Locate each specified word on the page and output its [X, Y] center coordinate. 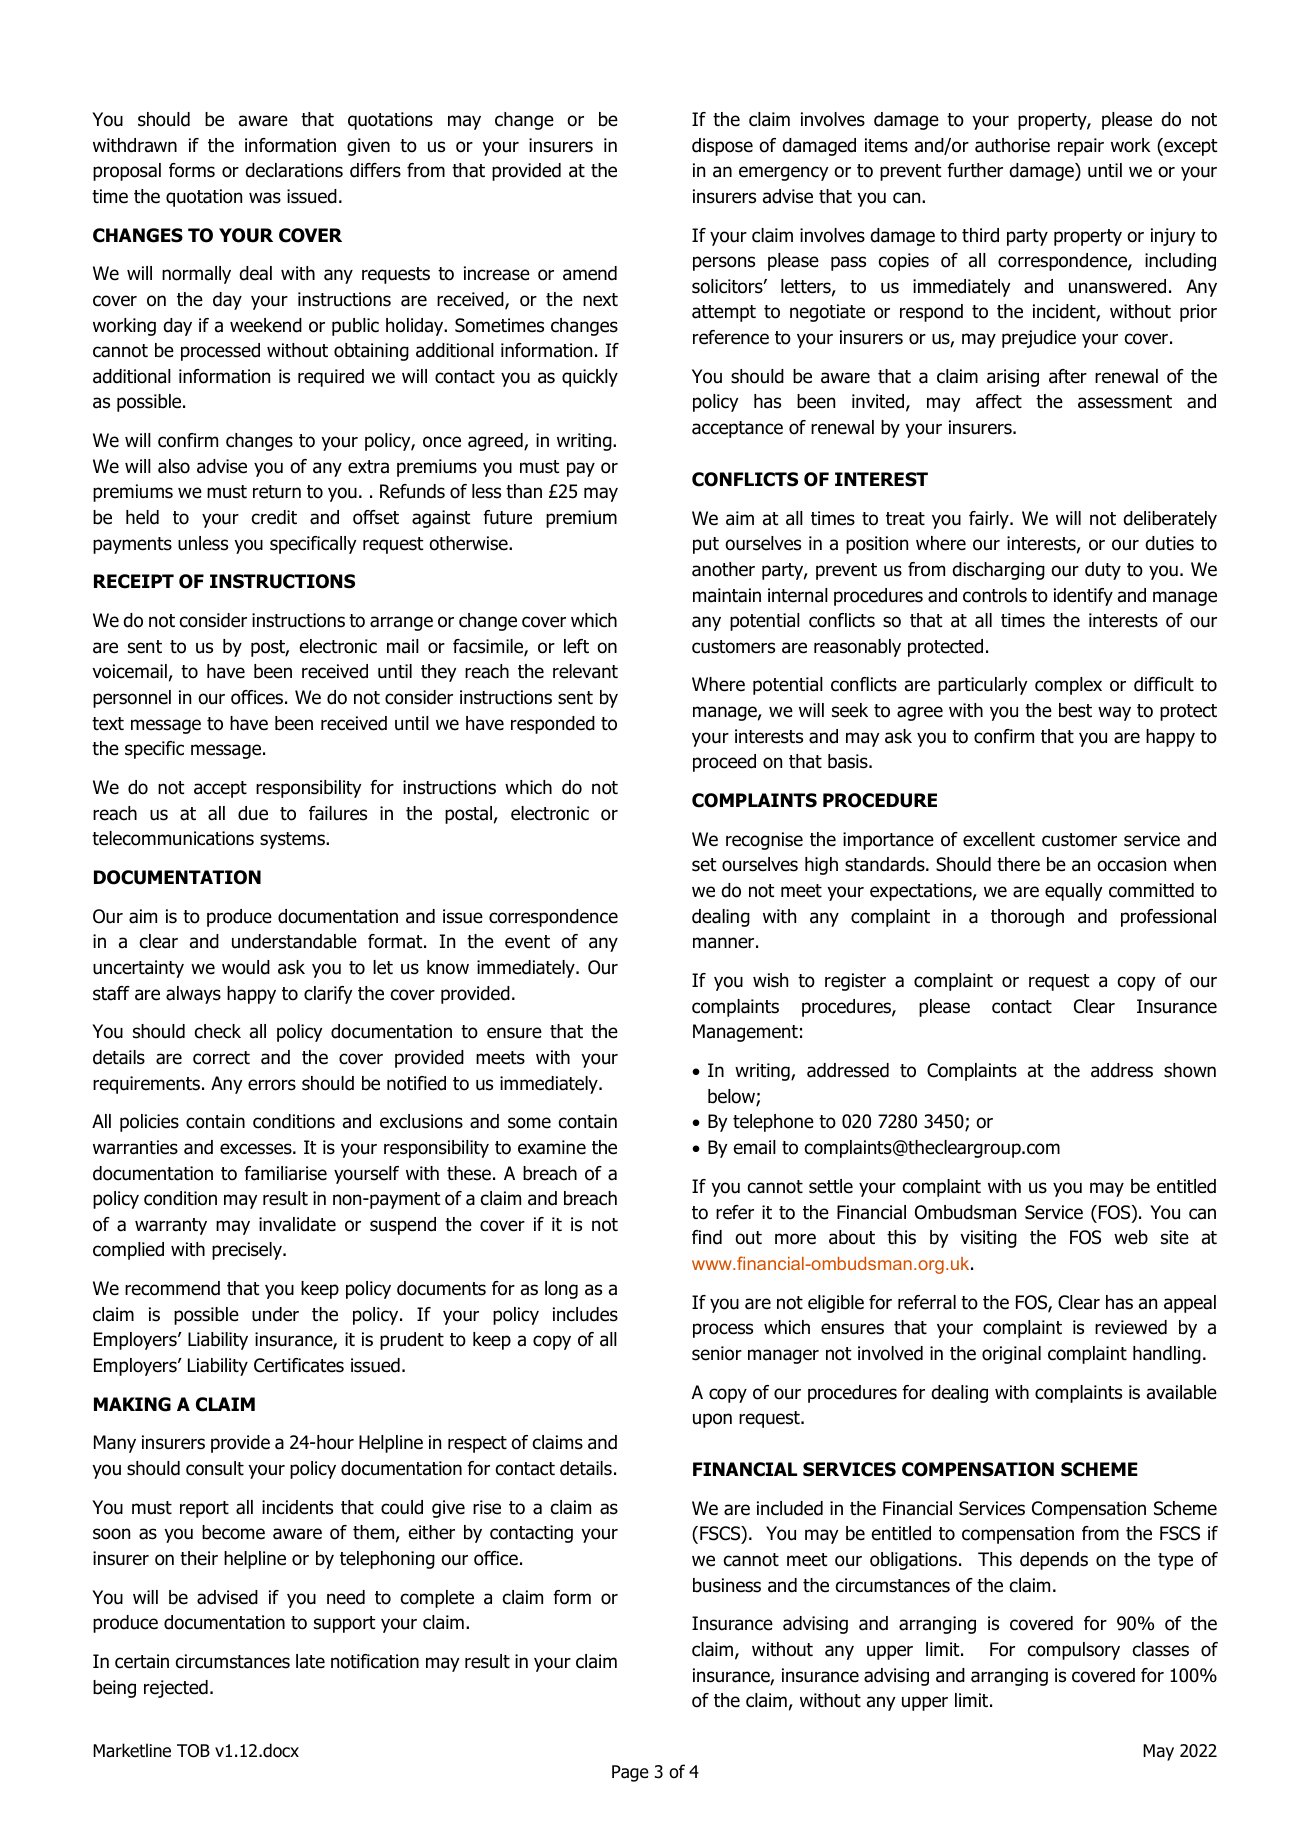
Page [630, 1773]
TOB [193, 1751]
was [265, 198]
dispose [722, 147]
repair [1081, 147]
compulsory [1074, 1651]
